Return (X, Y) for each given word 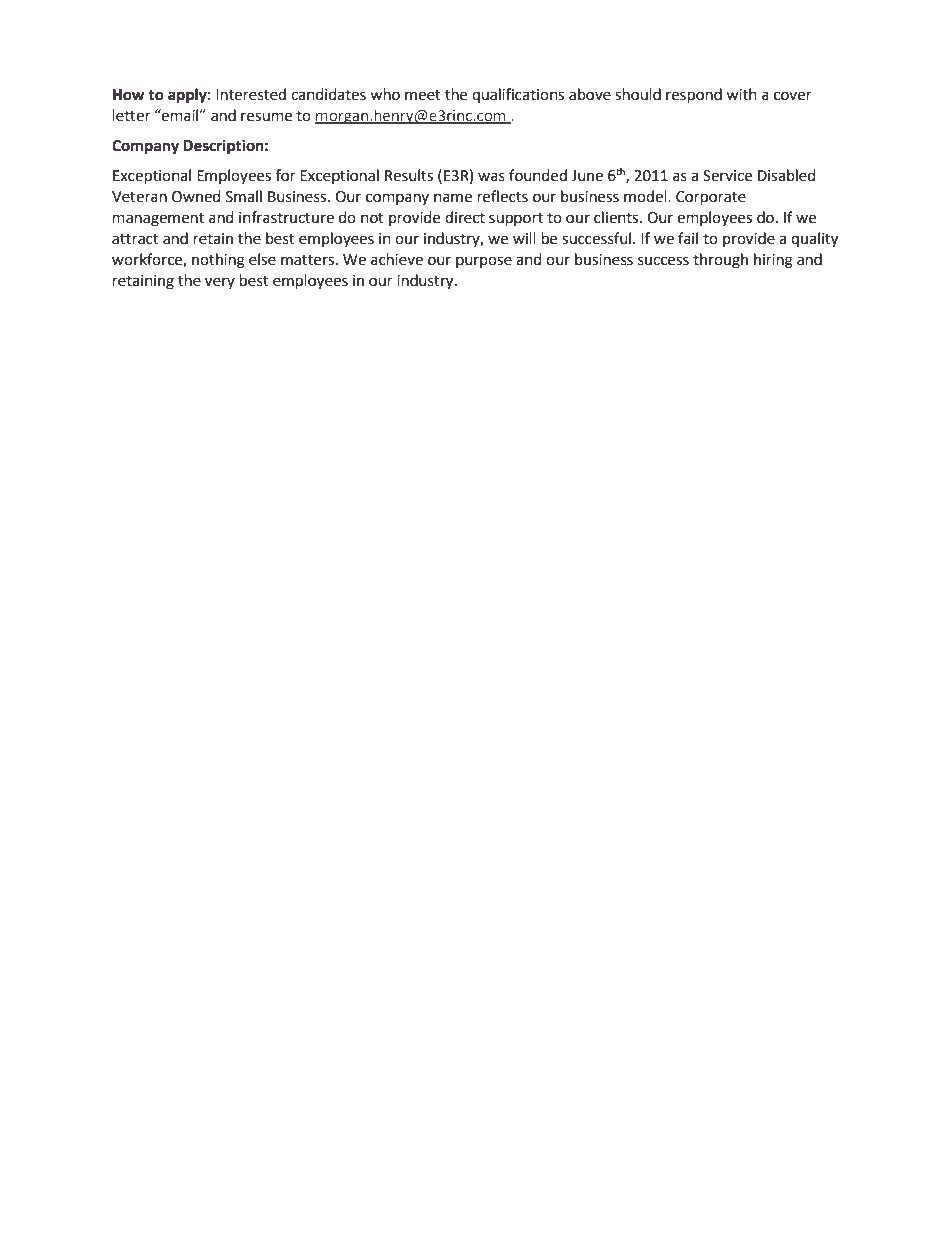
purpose (484, 262)
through (720, 261)
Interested (251, 94)
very (220, 283)
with (741, 94)
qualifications (518, 95)
